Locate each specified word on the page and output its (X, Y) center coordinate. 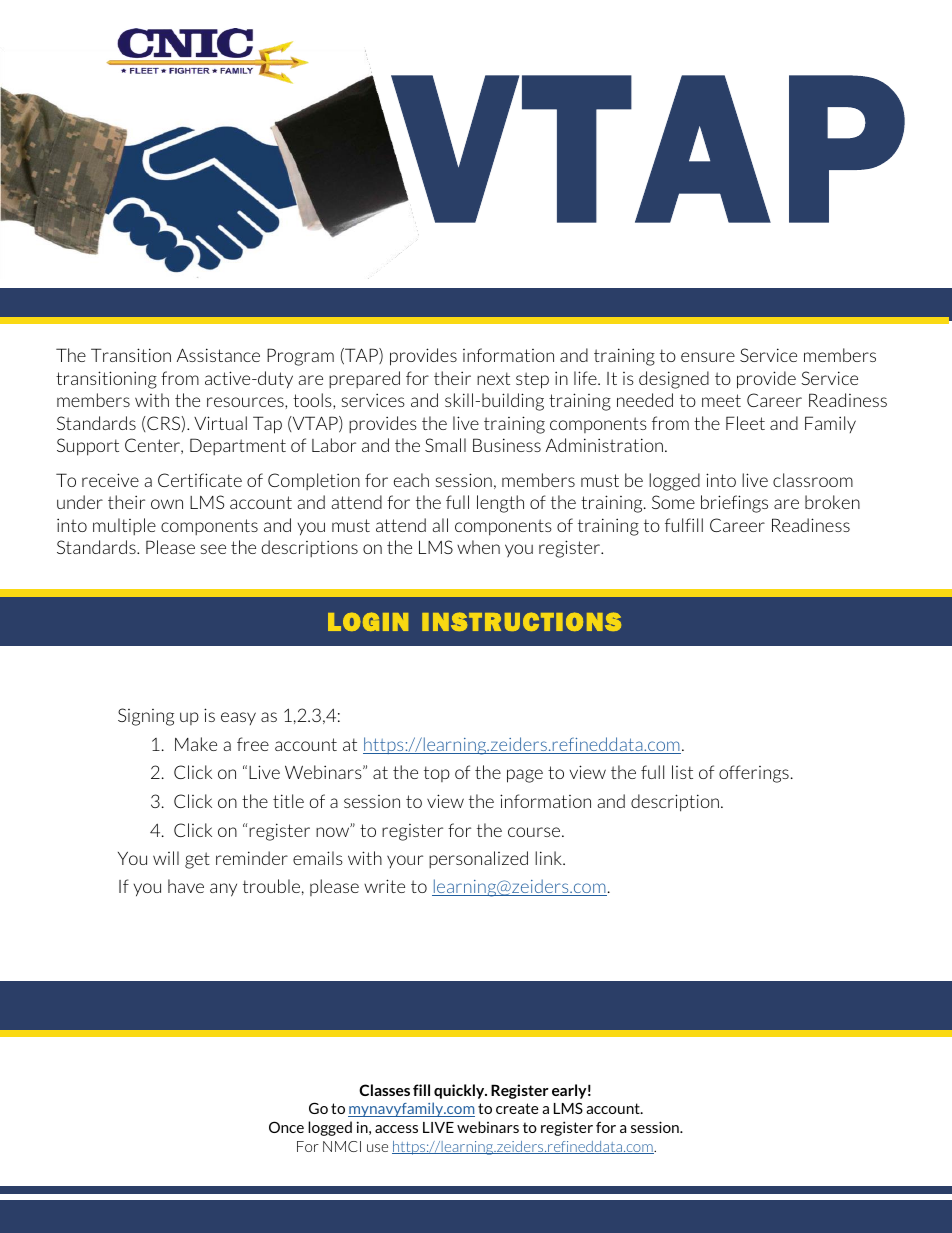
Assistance (218, 355)
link (549, 858)
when (478, 547)
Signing (146, 717)
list (682, 772)
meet (721, 400)
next (493, 378)
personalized (478, 859)
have (186, 886)
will (166, 858)
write (384, 886)
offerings (754, 774)
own (167, 504)
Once (286, 1127)
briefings (734, 504)
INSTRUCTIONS (521, 621)
